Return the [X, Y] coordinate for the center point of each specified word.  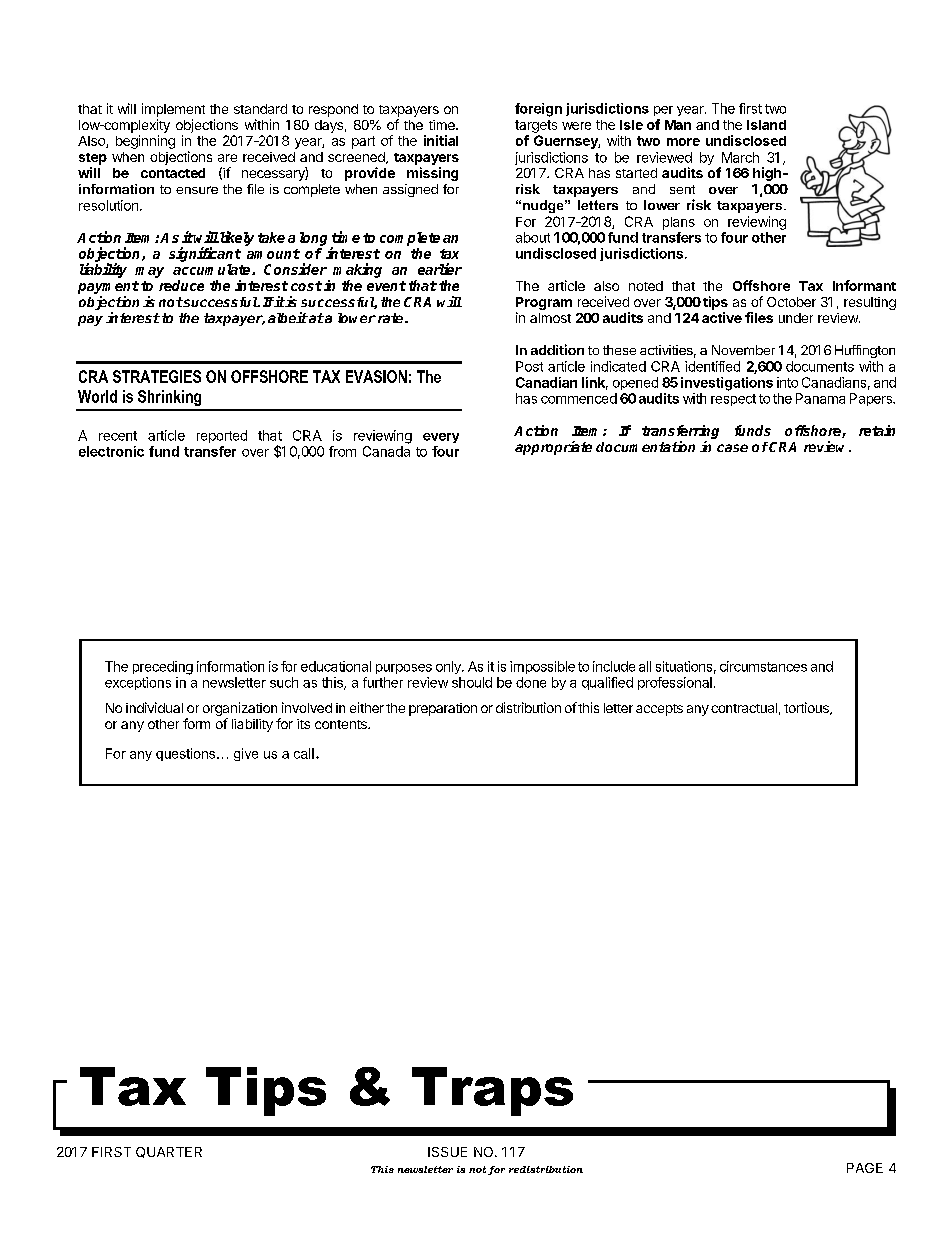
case [732, 448]
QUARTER [169, 1152]
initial [441, 140]
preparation [443, 709]
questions [187, 754]
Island [766, 125]
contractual [744, 708]
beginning [145, 142]
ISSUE [447, 1152]
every [441, 438]
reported [222, 436]
